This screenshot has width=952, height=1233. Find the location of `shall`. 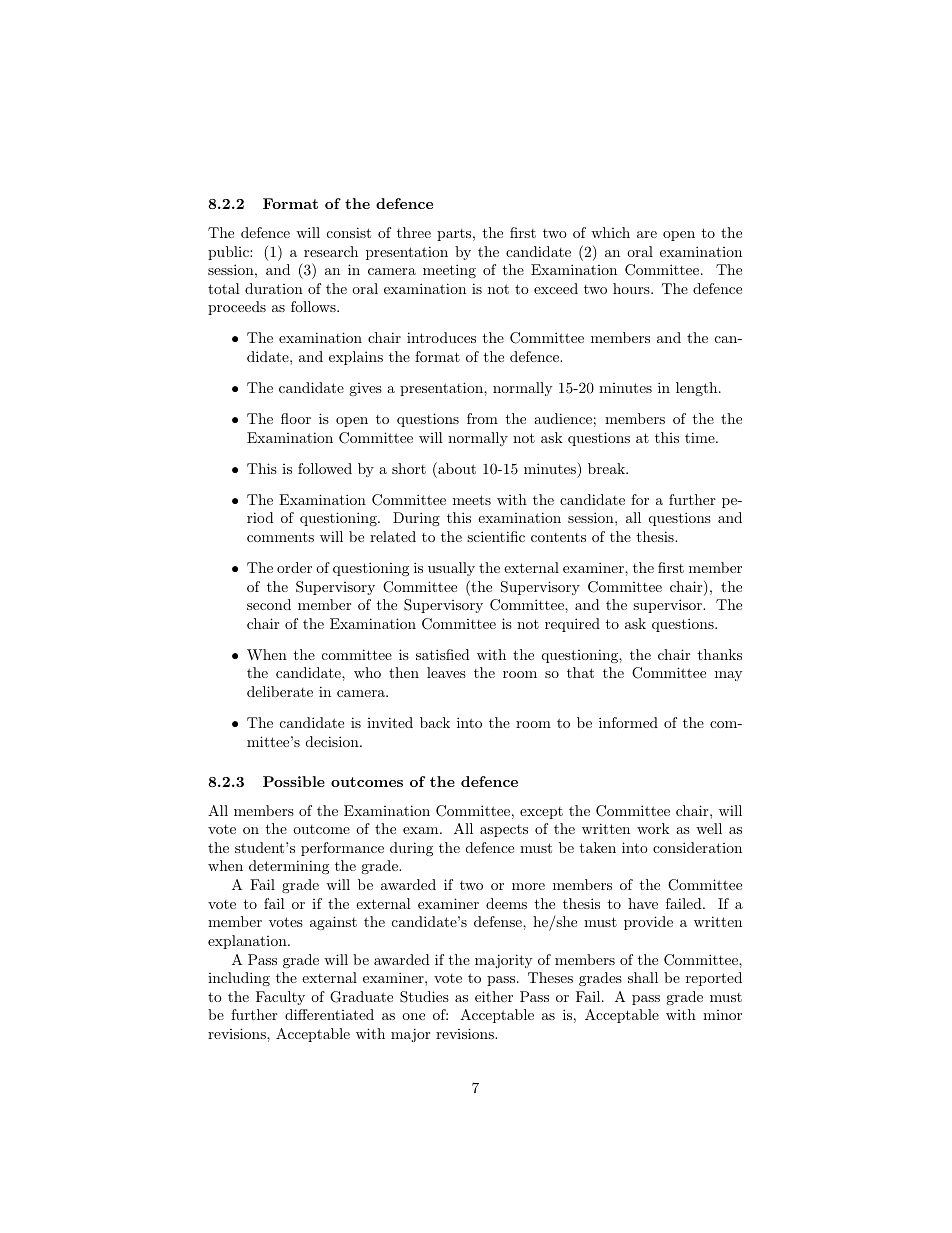

shall is located at coordinates (643, 977).
